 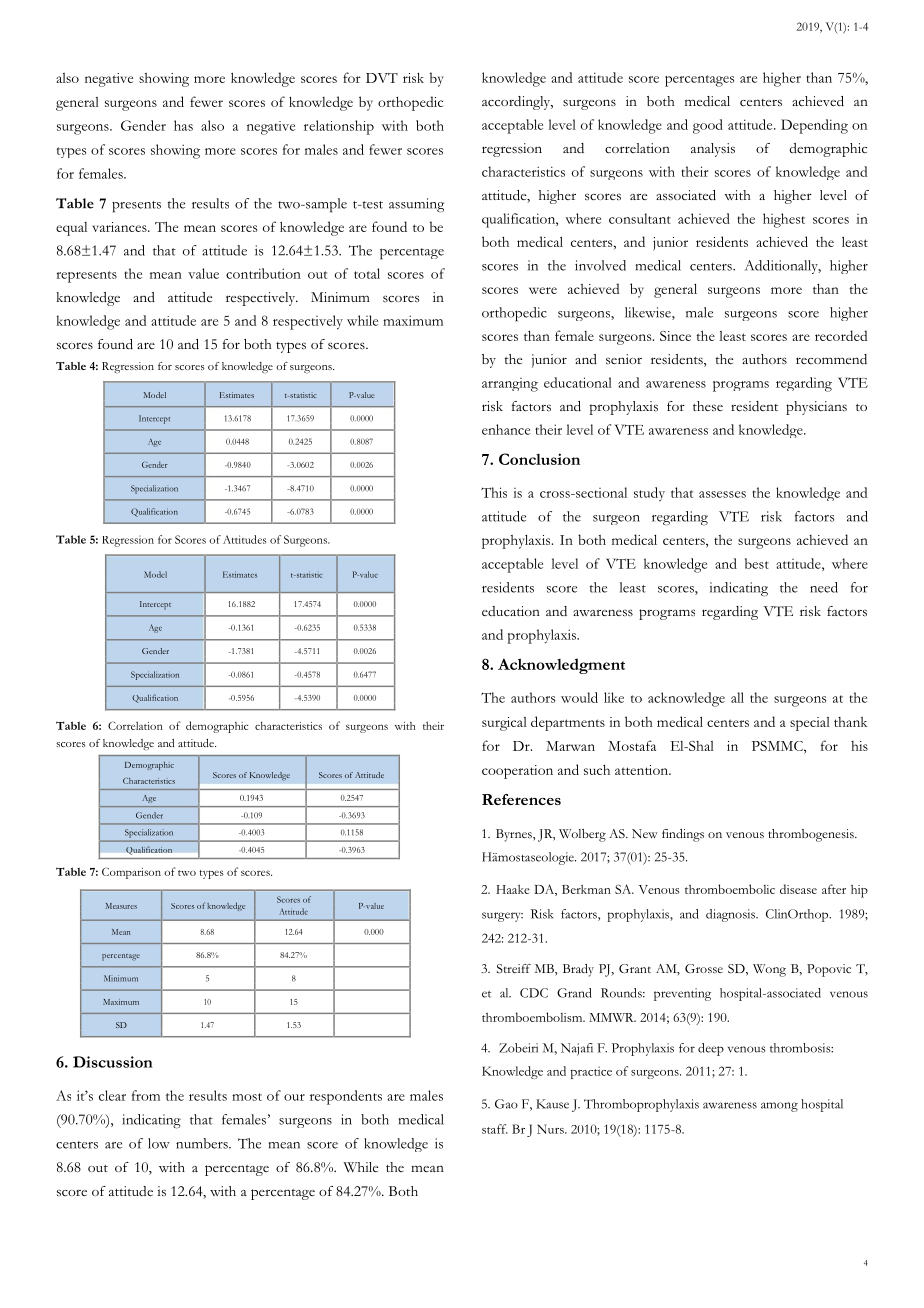 What do you see at coordinates (730, 889) in the screenshot?
I see `thromboembolic` at bounding box center [730, 889].
